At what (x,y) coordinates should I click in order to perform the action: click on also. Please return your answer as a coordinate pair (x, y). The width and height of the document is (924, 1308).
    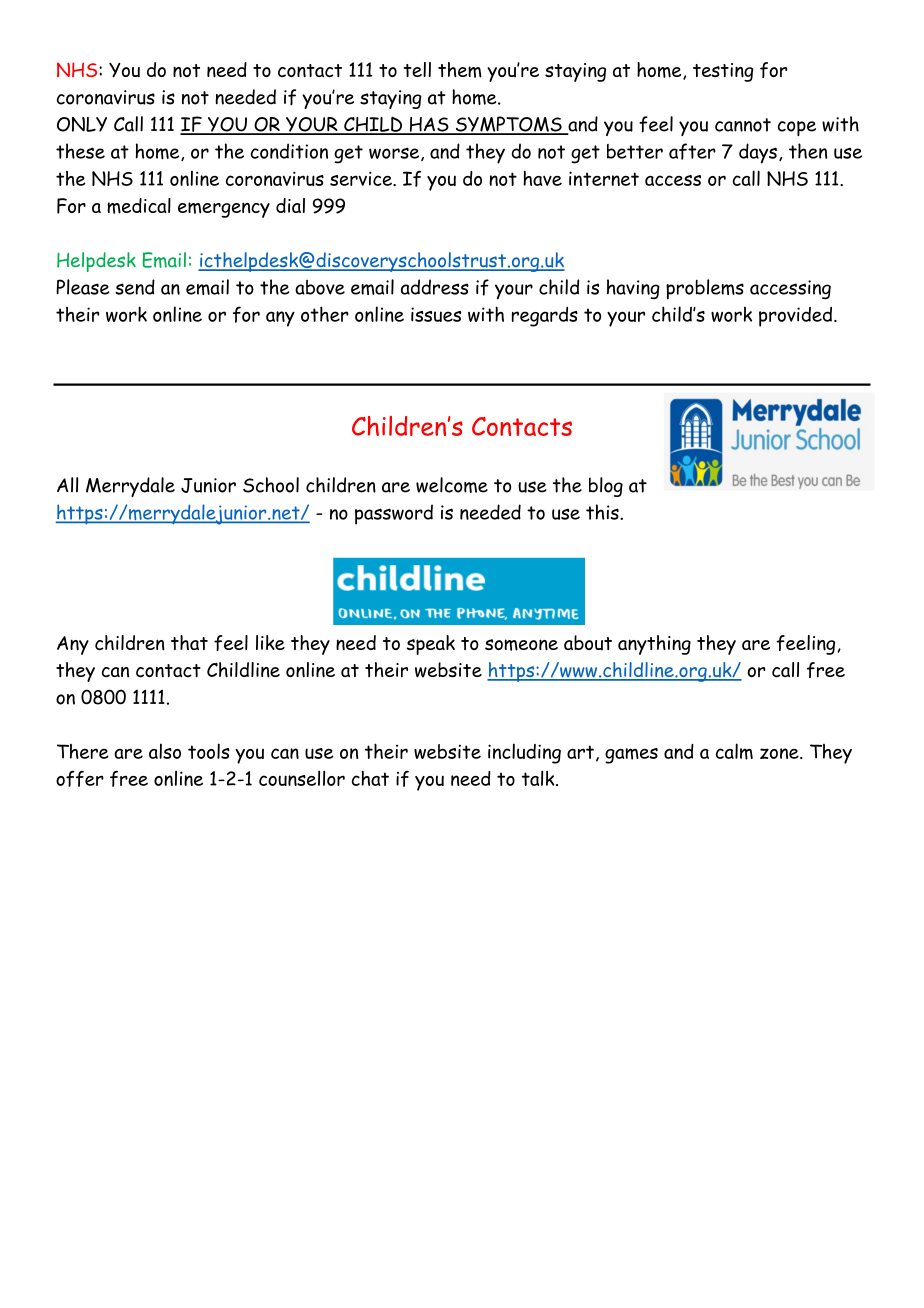
    Looking at the image, I should click on (165, 751).
